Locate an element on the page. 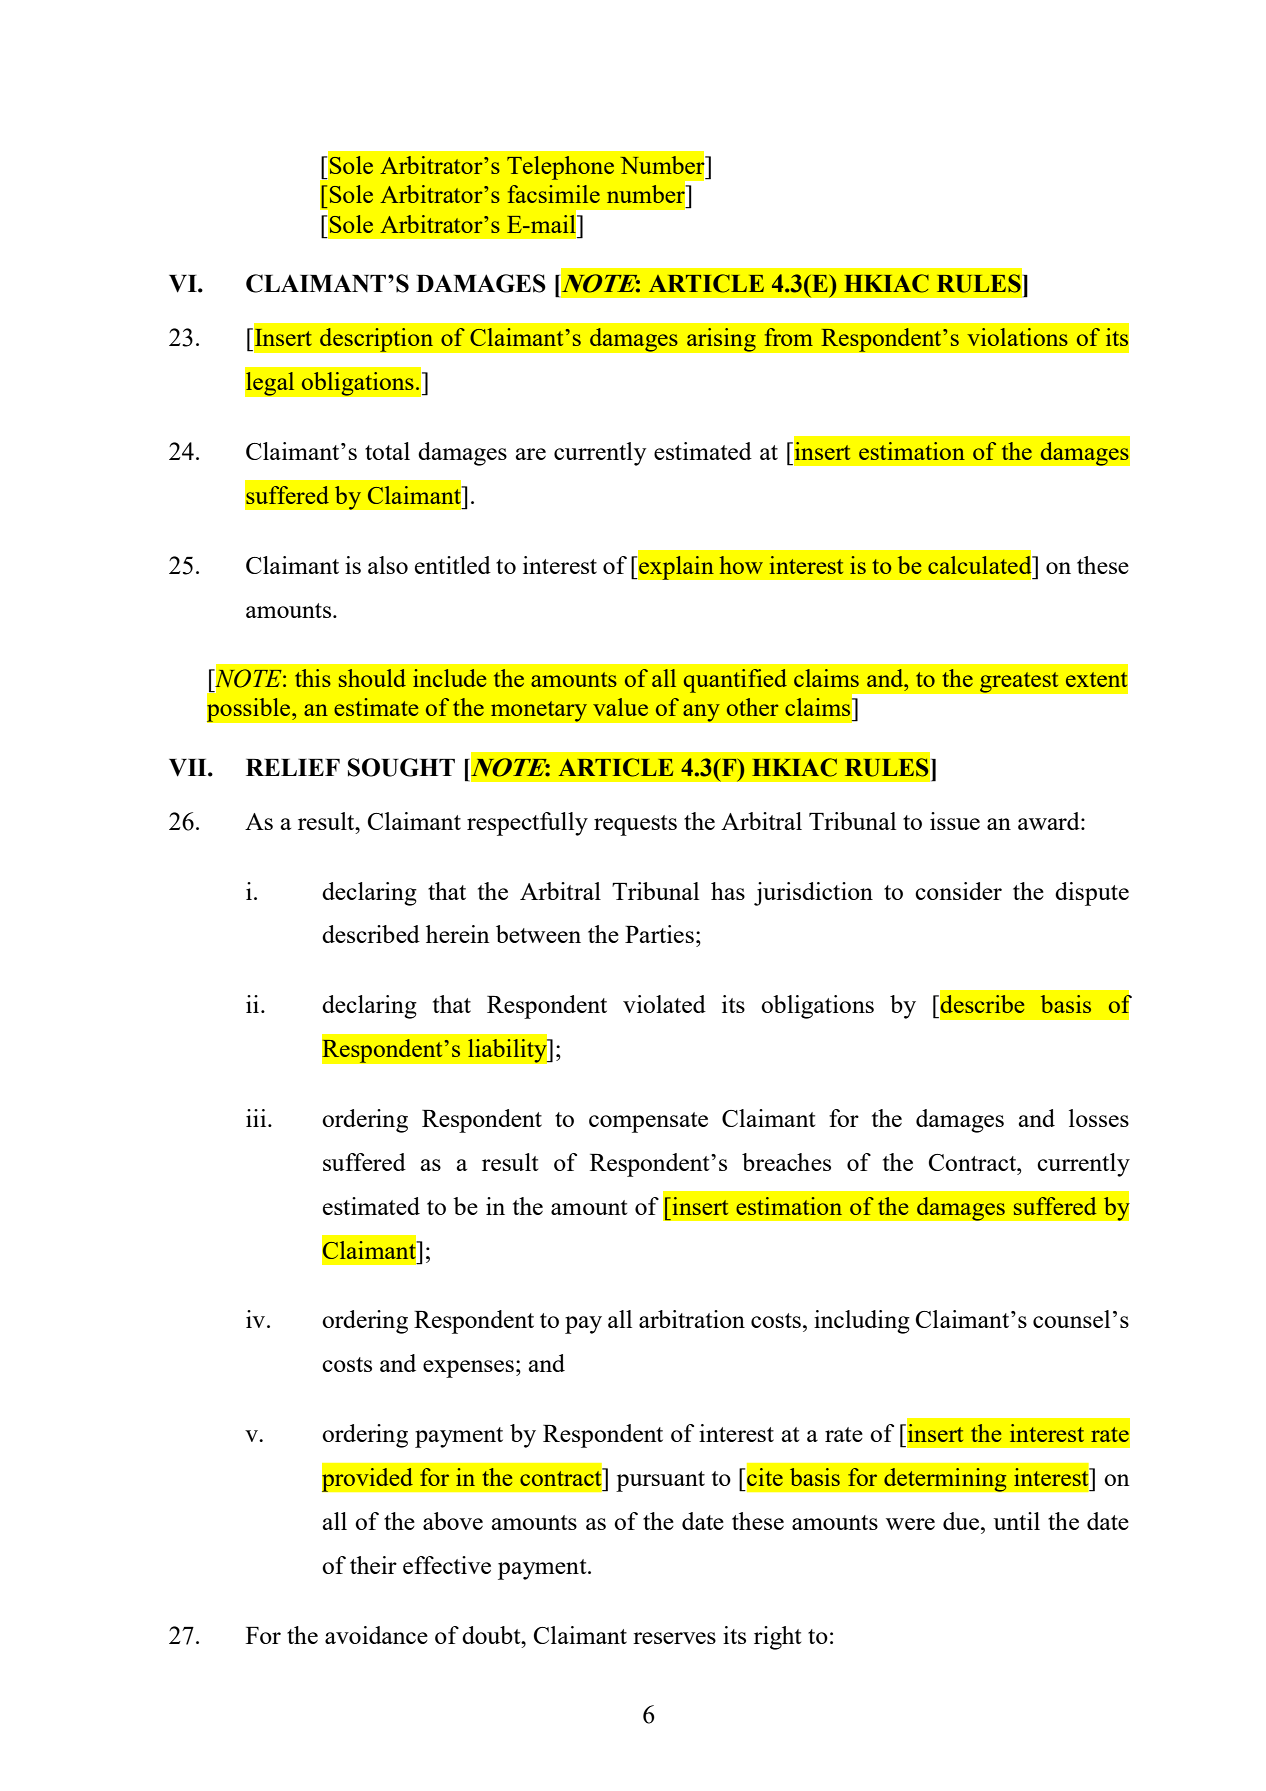 This document has height=1791, width=1266. their is located at coordinates (373, 1565).
